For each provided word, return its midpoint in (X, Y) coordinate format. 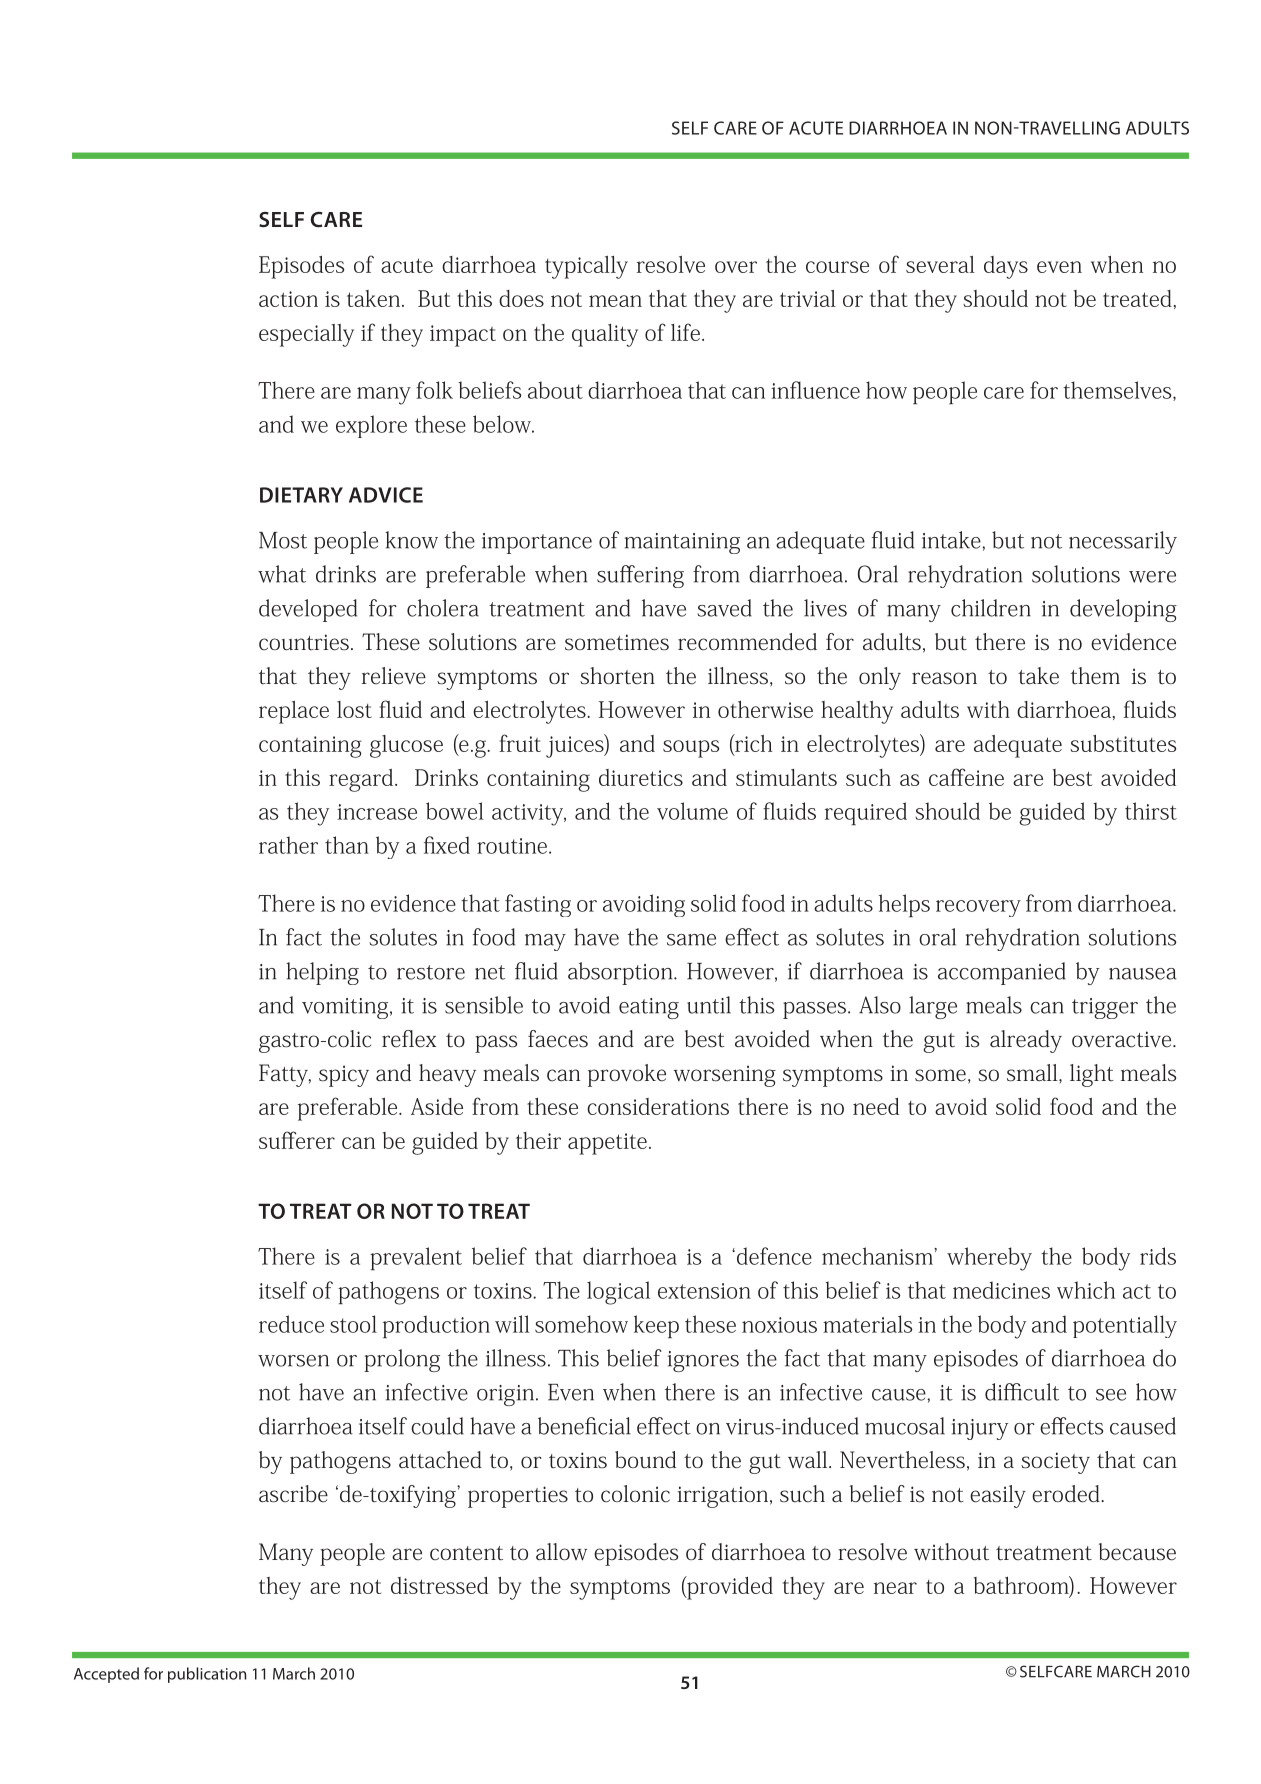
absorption (621, 973)
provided (729, 1588)
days (1006, 267)
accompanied (1002, 973)
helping (322, 973)
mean (615, 301)
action (288, 299)
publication (207, 1675)
